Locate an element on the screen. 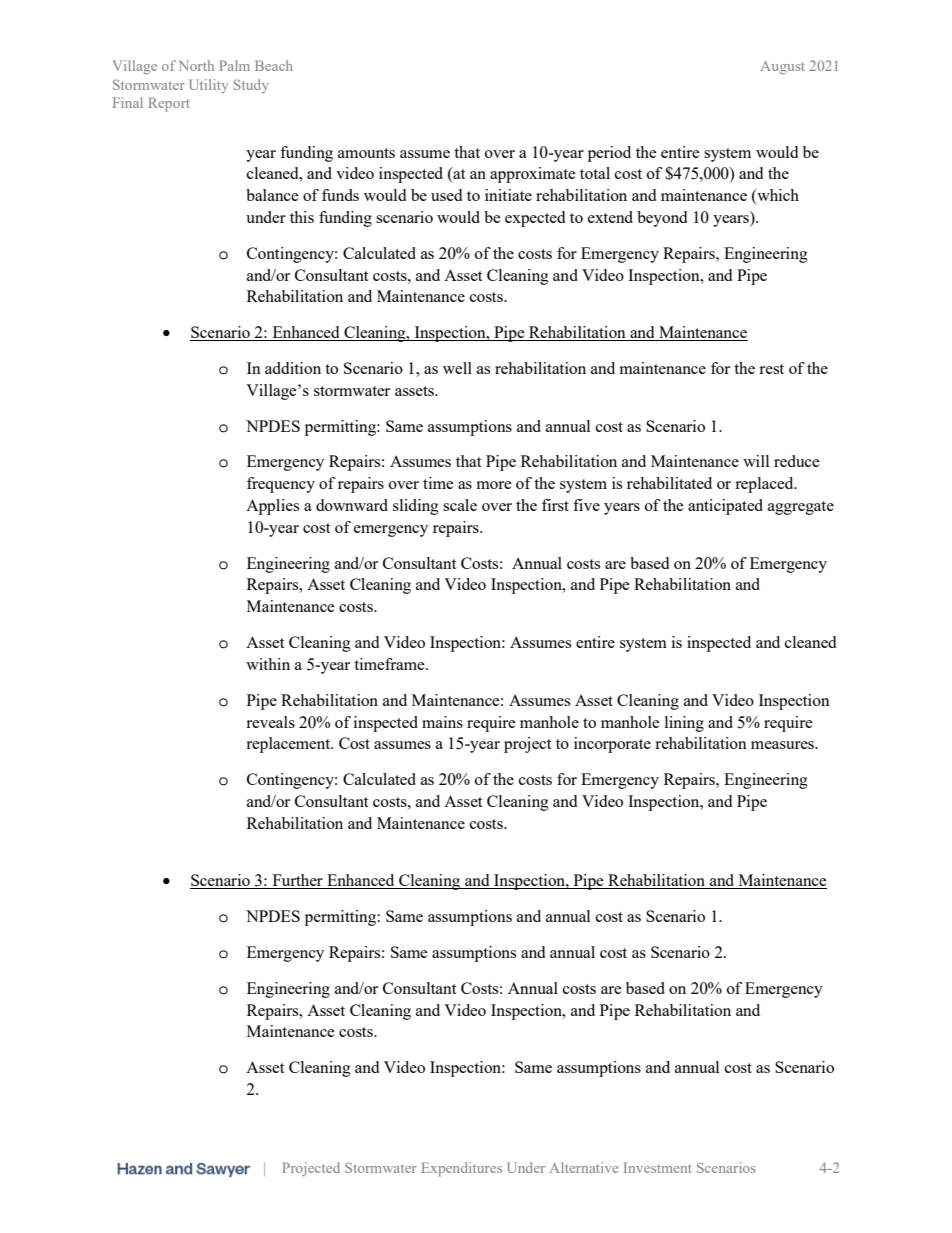  anticipated is located at coordinates (725, 507).
